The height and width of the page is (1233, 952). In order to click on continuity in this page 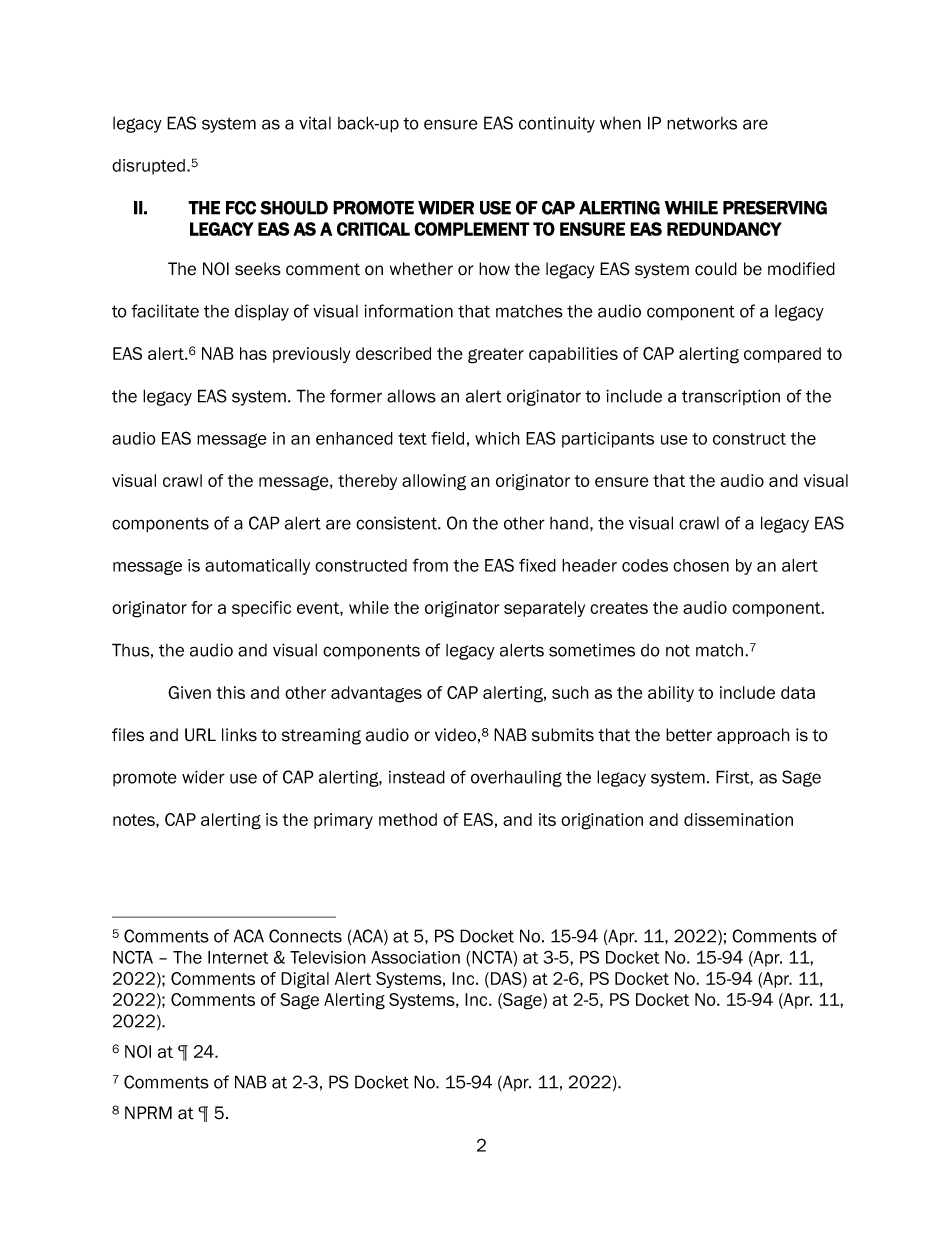, I will do `click(557, 124)`.
